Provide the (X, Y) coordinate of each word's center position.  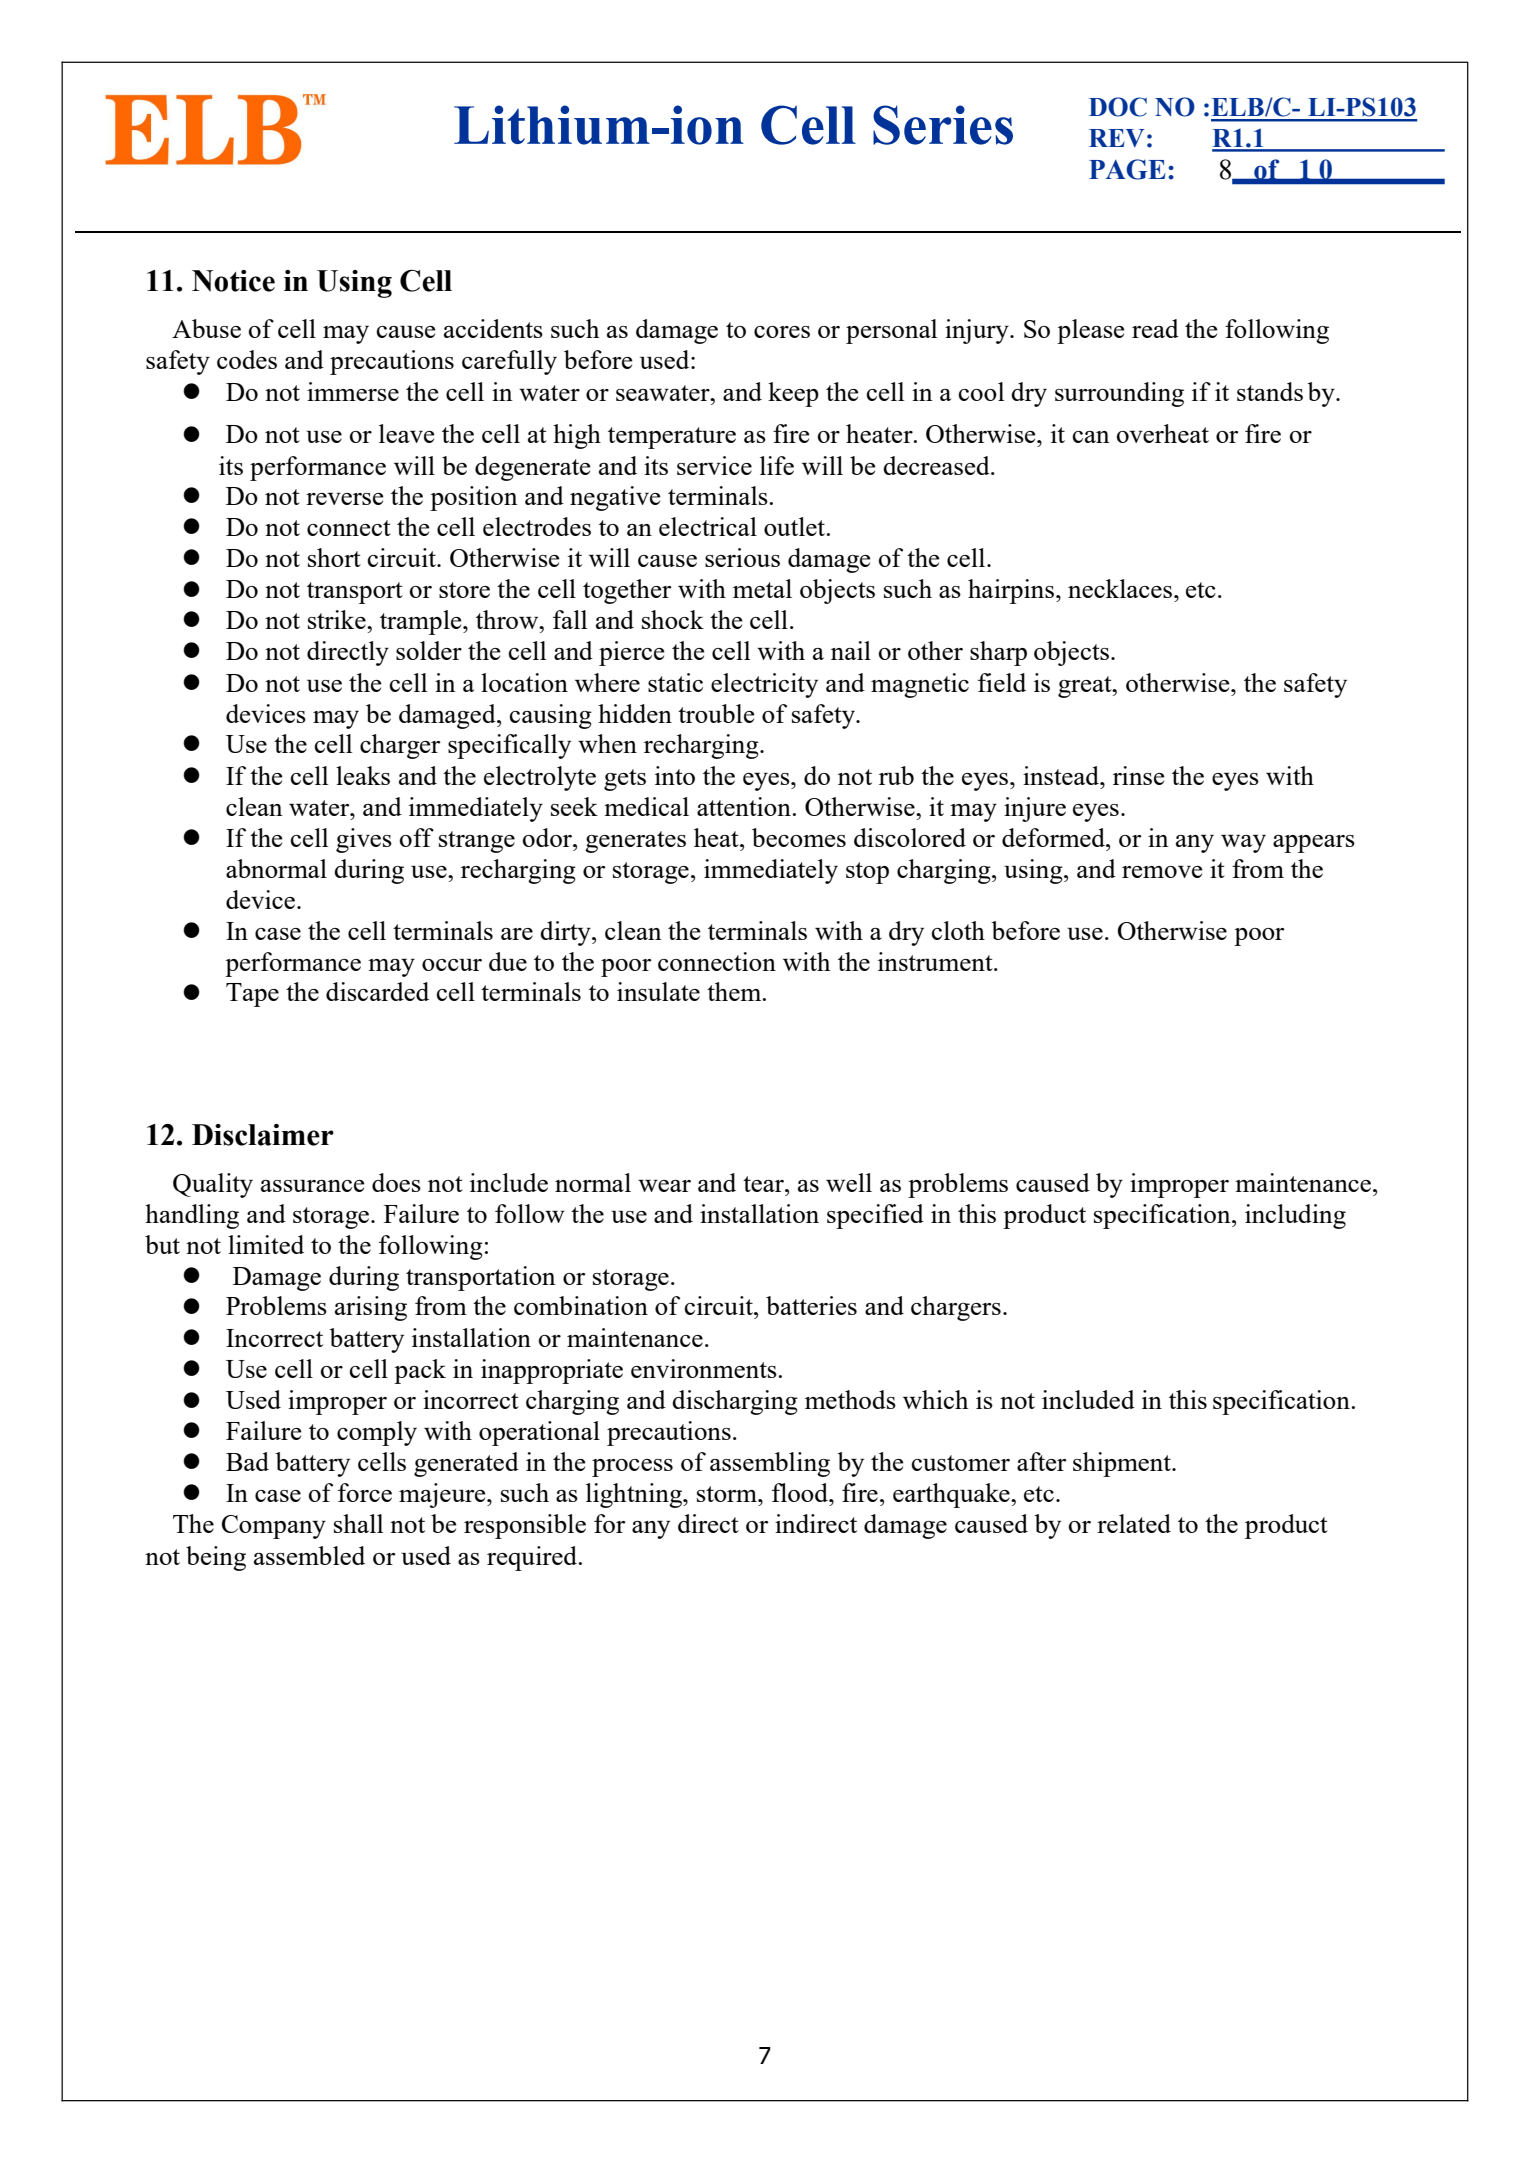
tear (764, 1184)
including (1295, 1216)
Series (943, 125)
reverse (345, 499)
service (714, 465)
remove (1162, 872)
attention (744, 806)
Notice (233, 281)
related (1134, 1523)
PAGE (1127, 169)
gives (364, 840)
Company (274, 1527)
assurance (313, 1186)
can (1091, 437)
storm (728, 1494)
